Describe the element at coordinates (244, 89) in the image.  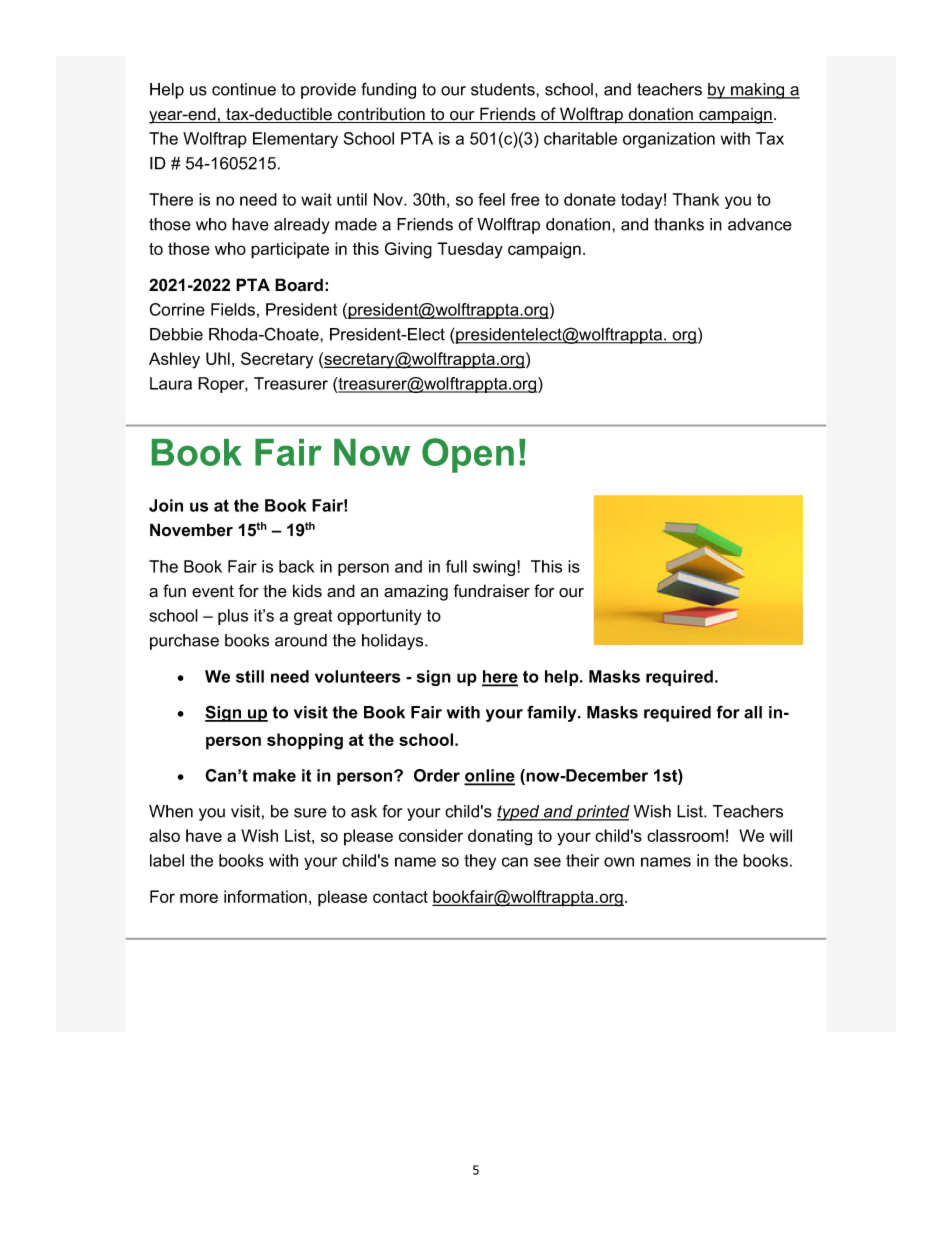
I see `continue` at that location.
